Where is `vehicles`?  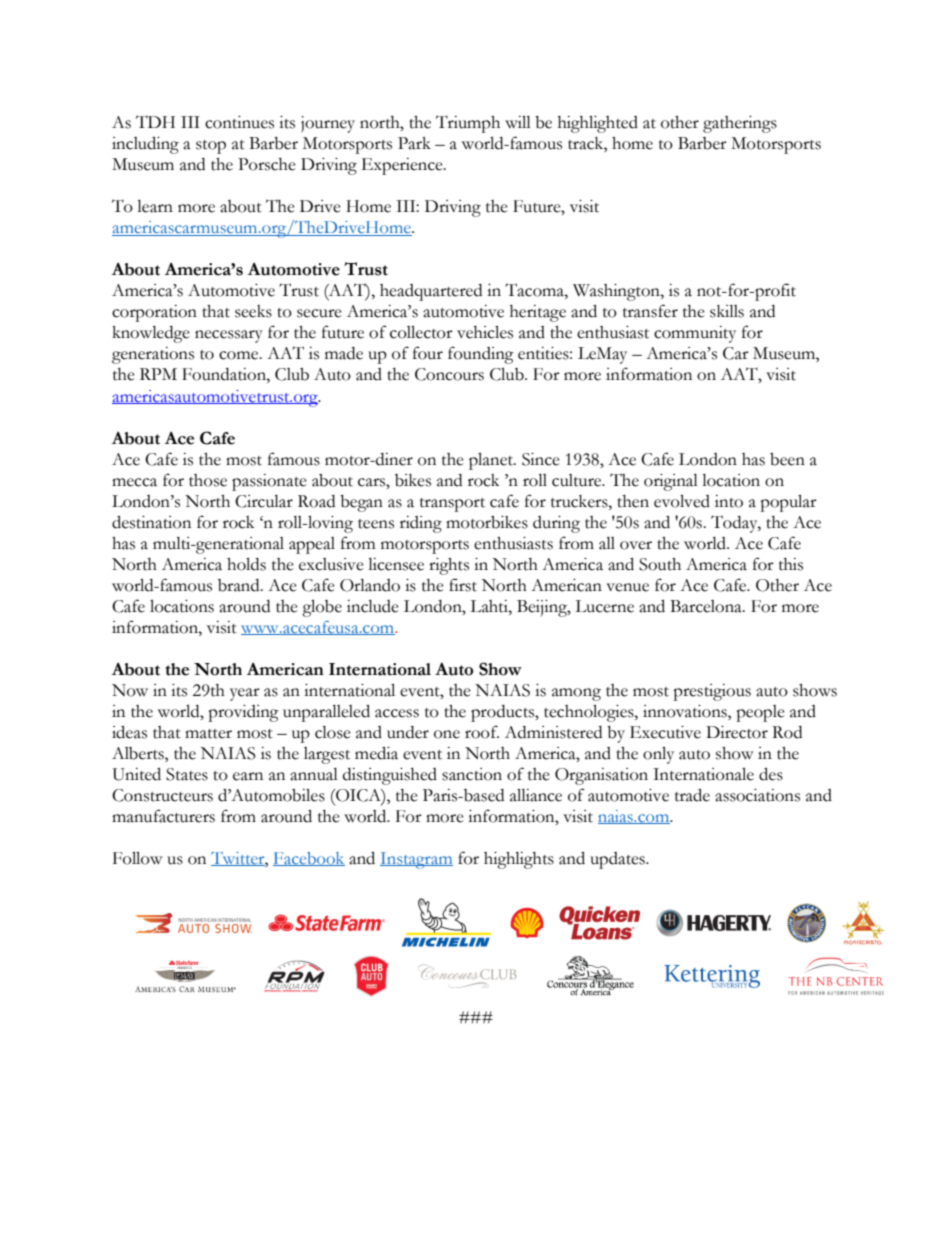
vehicles is located at coordinates (485, 332).
